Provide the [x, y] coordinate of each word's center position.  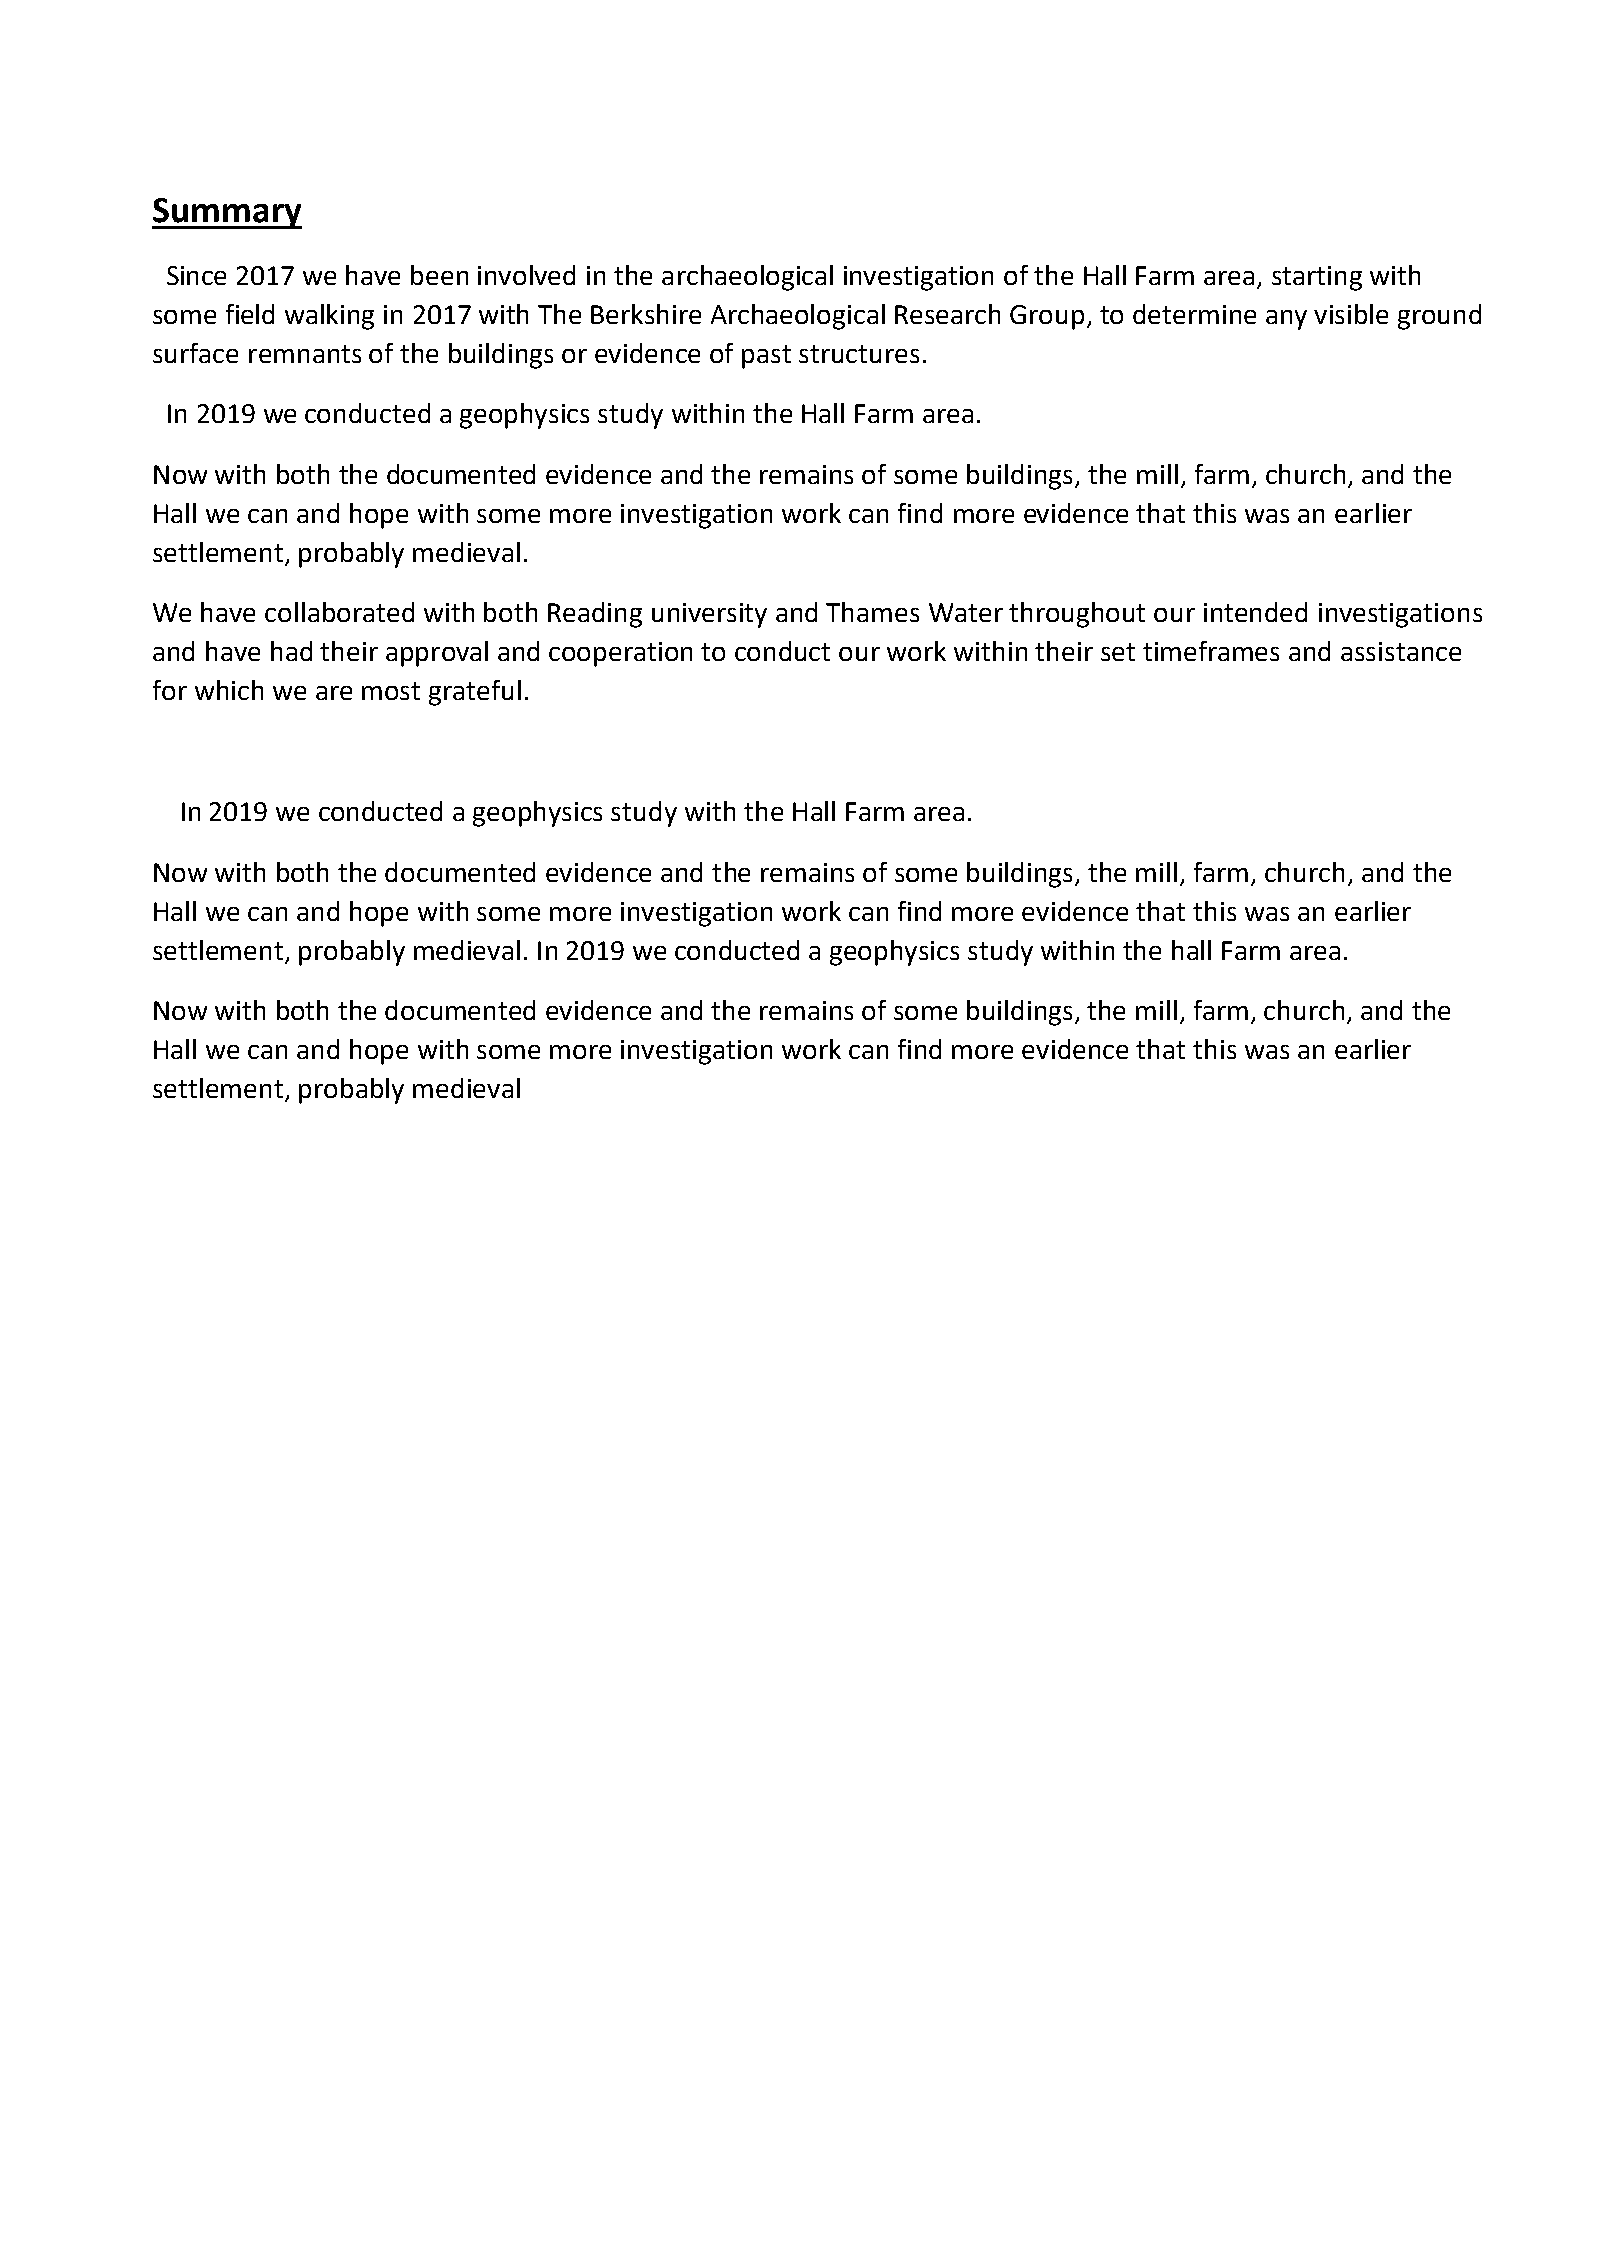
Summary [227, 213]
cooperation [620, 654]
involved [526, 275]
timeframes [1211, 651]
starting [1317, 278]
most [391, 691]
